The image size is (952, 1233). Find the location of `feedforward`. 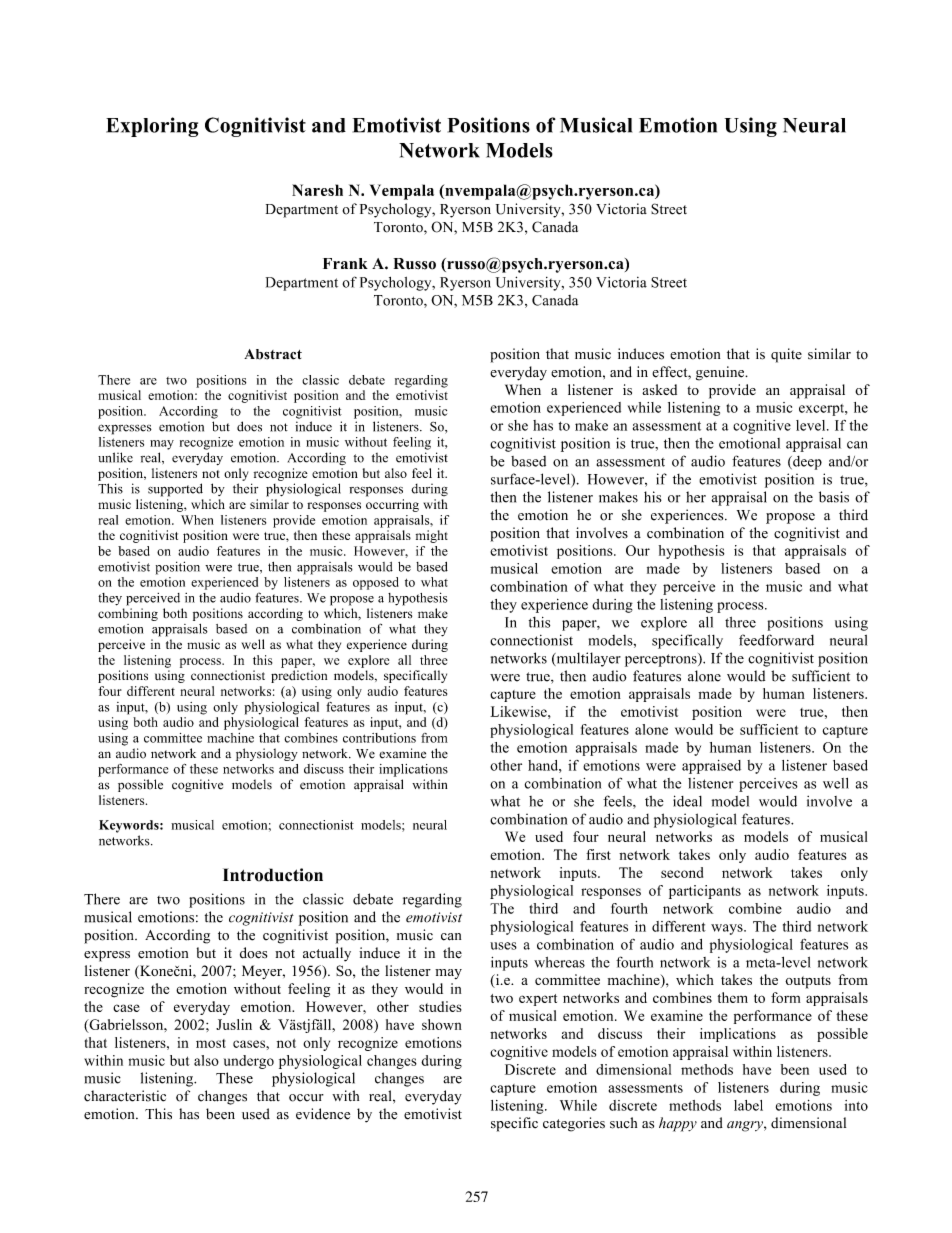

feedforward is located at coordinates (776, 640).
